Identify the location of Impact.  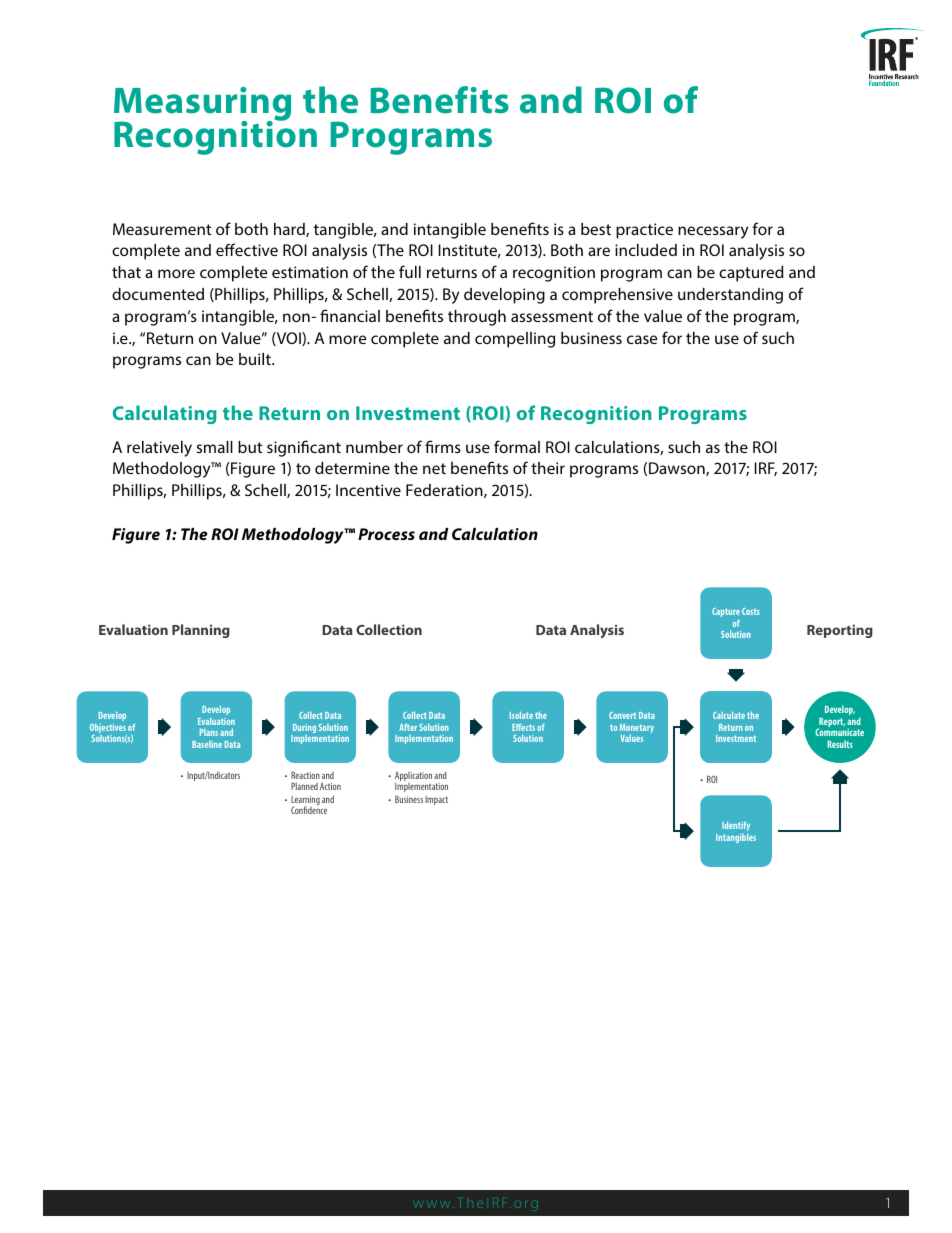
(436, 800).
